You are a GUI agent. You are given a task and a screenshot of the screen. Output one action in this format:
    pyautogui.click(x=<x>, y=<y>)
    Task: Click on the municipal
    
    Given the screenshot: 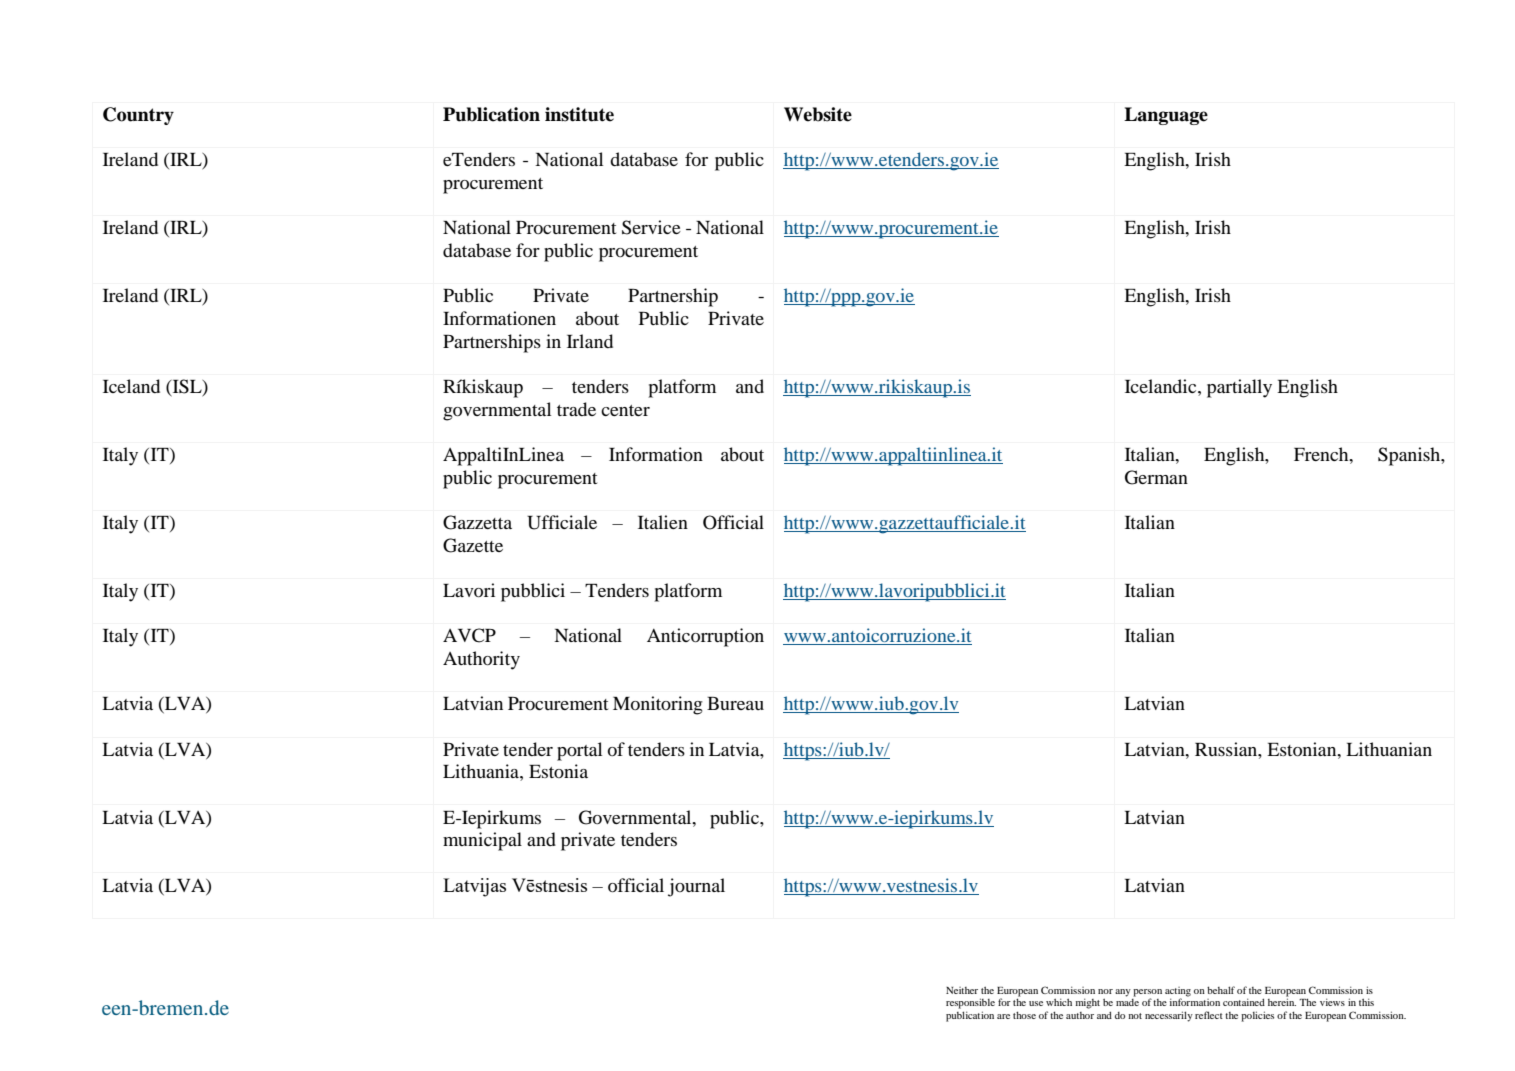 What is the action you would take?
    pyautogui.click(x=482, y=841)
